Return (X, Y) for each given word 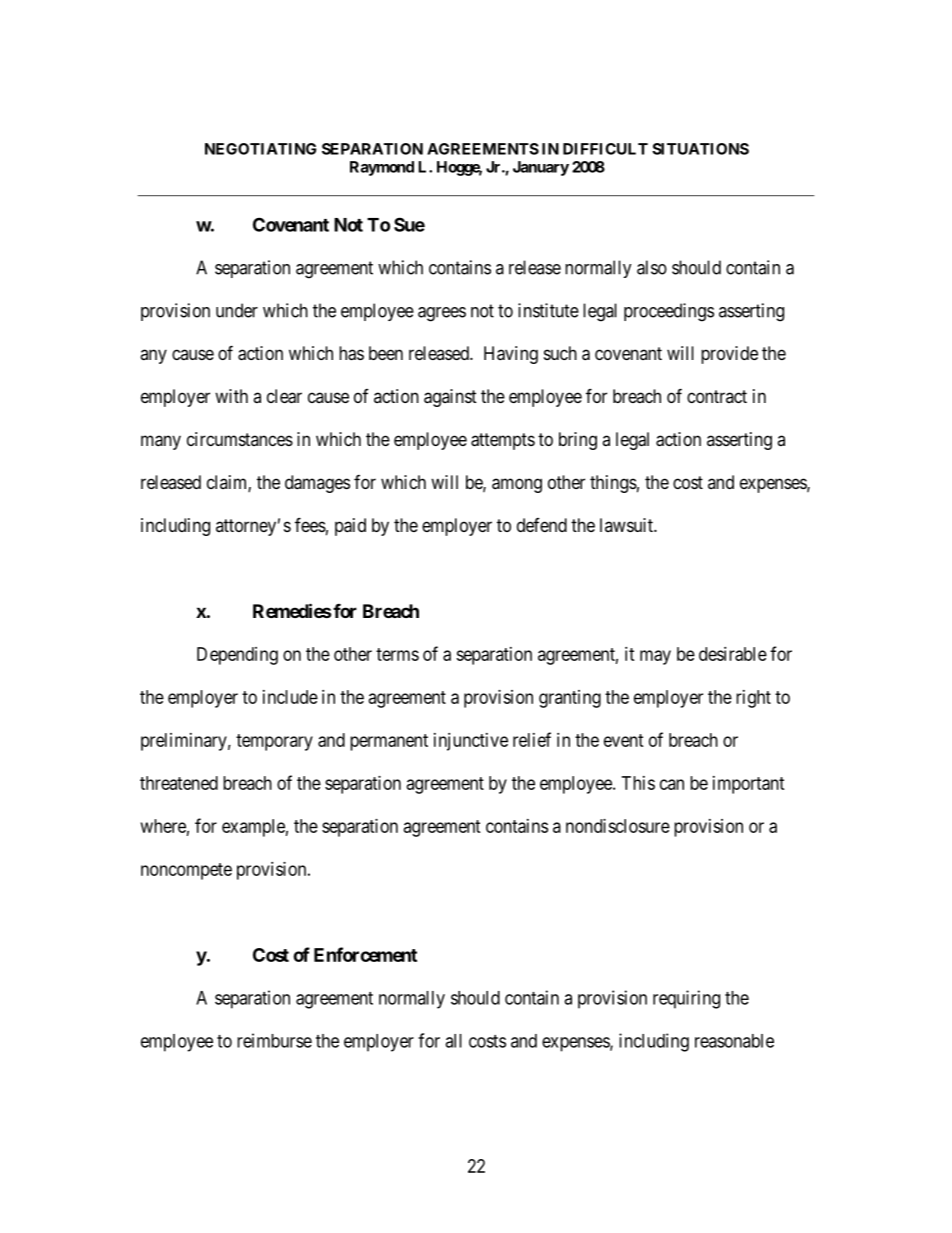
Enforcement (365, 954)
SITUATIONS (700, 149)
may (655, 657)
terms (397, 654)
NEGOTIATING (261, 149)
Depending (237, 656)
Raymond (382, 168)
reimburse (274, 1040)
